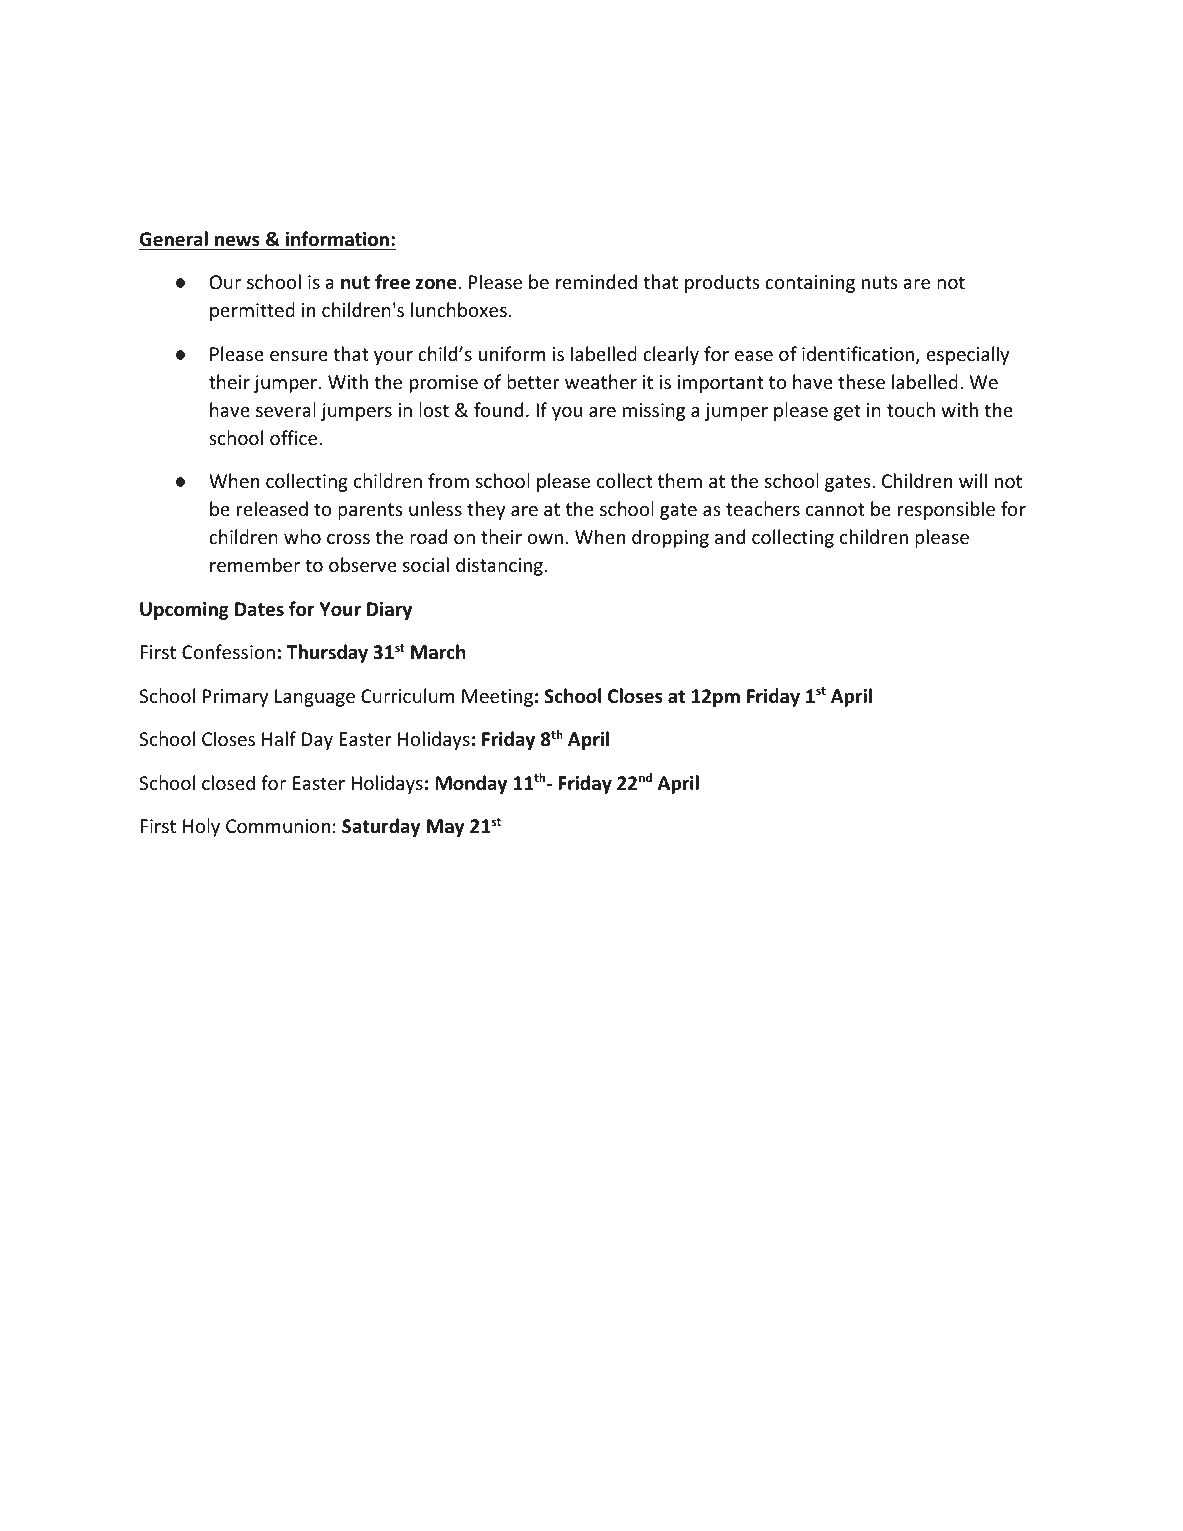  Describe the element at coordinates (302, 536) in the screenshot. I see `who` at that location.
